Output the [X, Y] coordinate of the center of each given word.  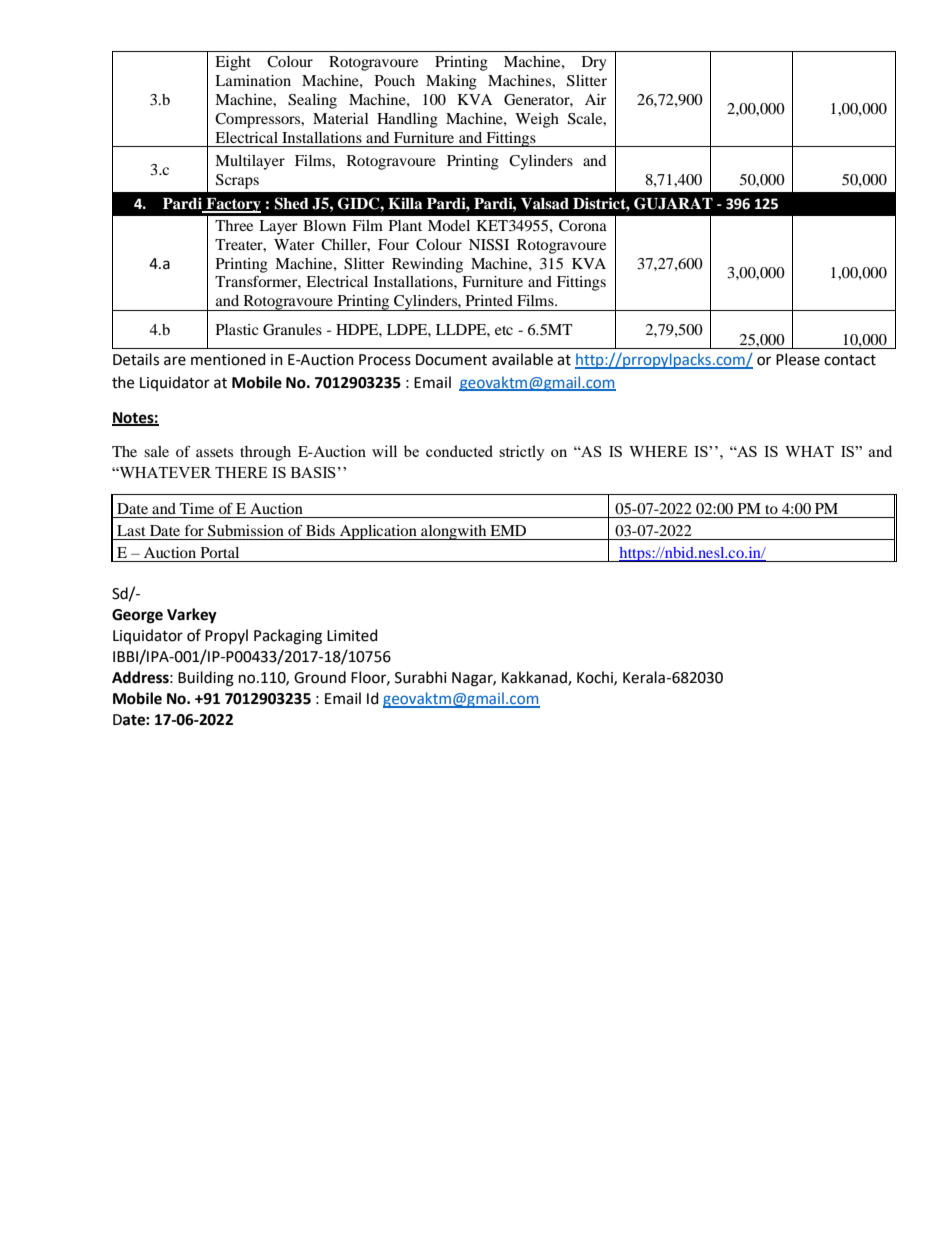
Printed [489, 300]
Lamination [253, 80]
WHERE [658, 451]
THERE [241, 472]
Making [451, 82]
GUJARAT [673, 203]
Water [294, 244]
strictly [522, 453]
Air [596, 99]
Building [206, 679]
